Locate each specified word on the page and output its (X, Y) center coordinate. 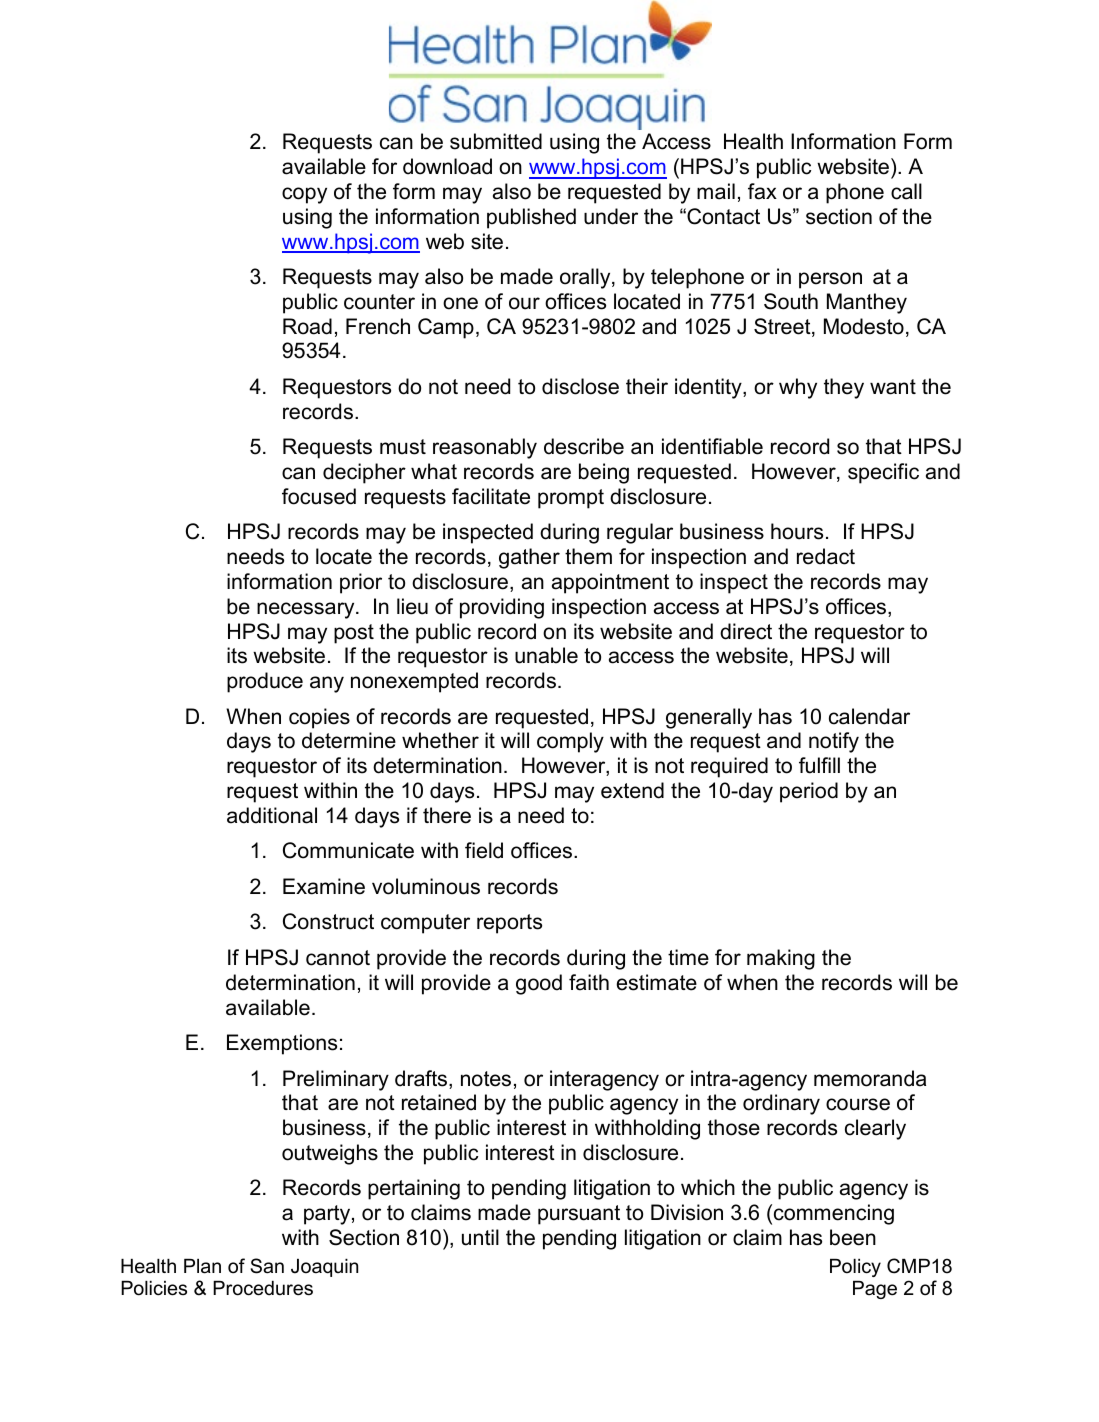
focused (319, 496)
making (781, 959)
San (267, 1266)
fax (762, 191)
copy (304, 195)
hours (797, 531)
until (480, 1237)
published (531, 218)
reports (509, 924)
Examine (324, 886)
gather (529, 558)
